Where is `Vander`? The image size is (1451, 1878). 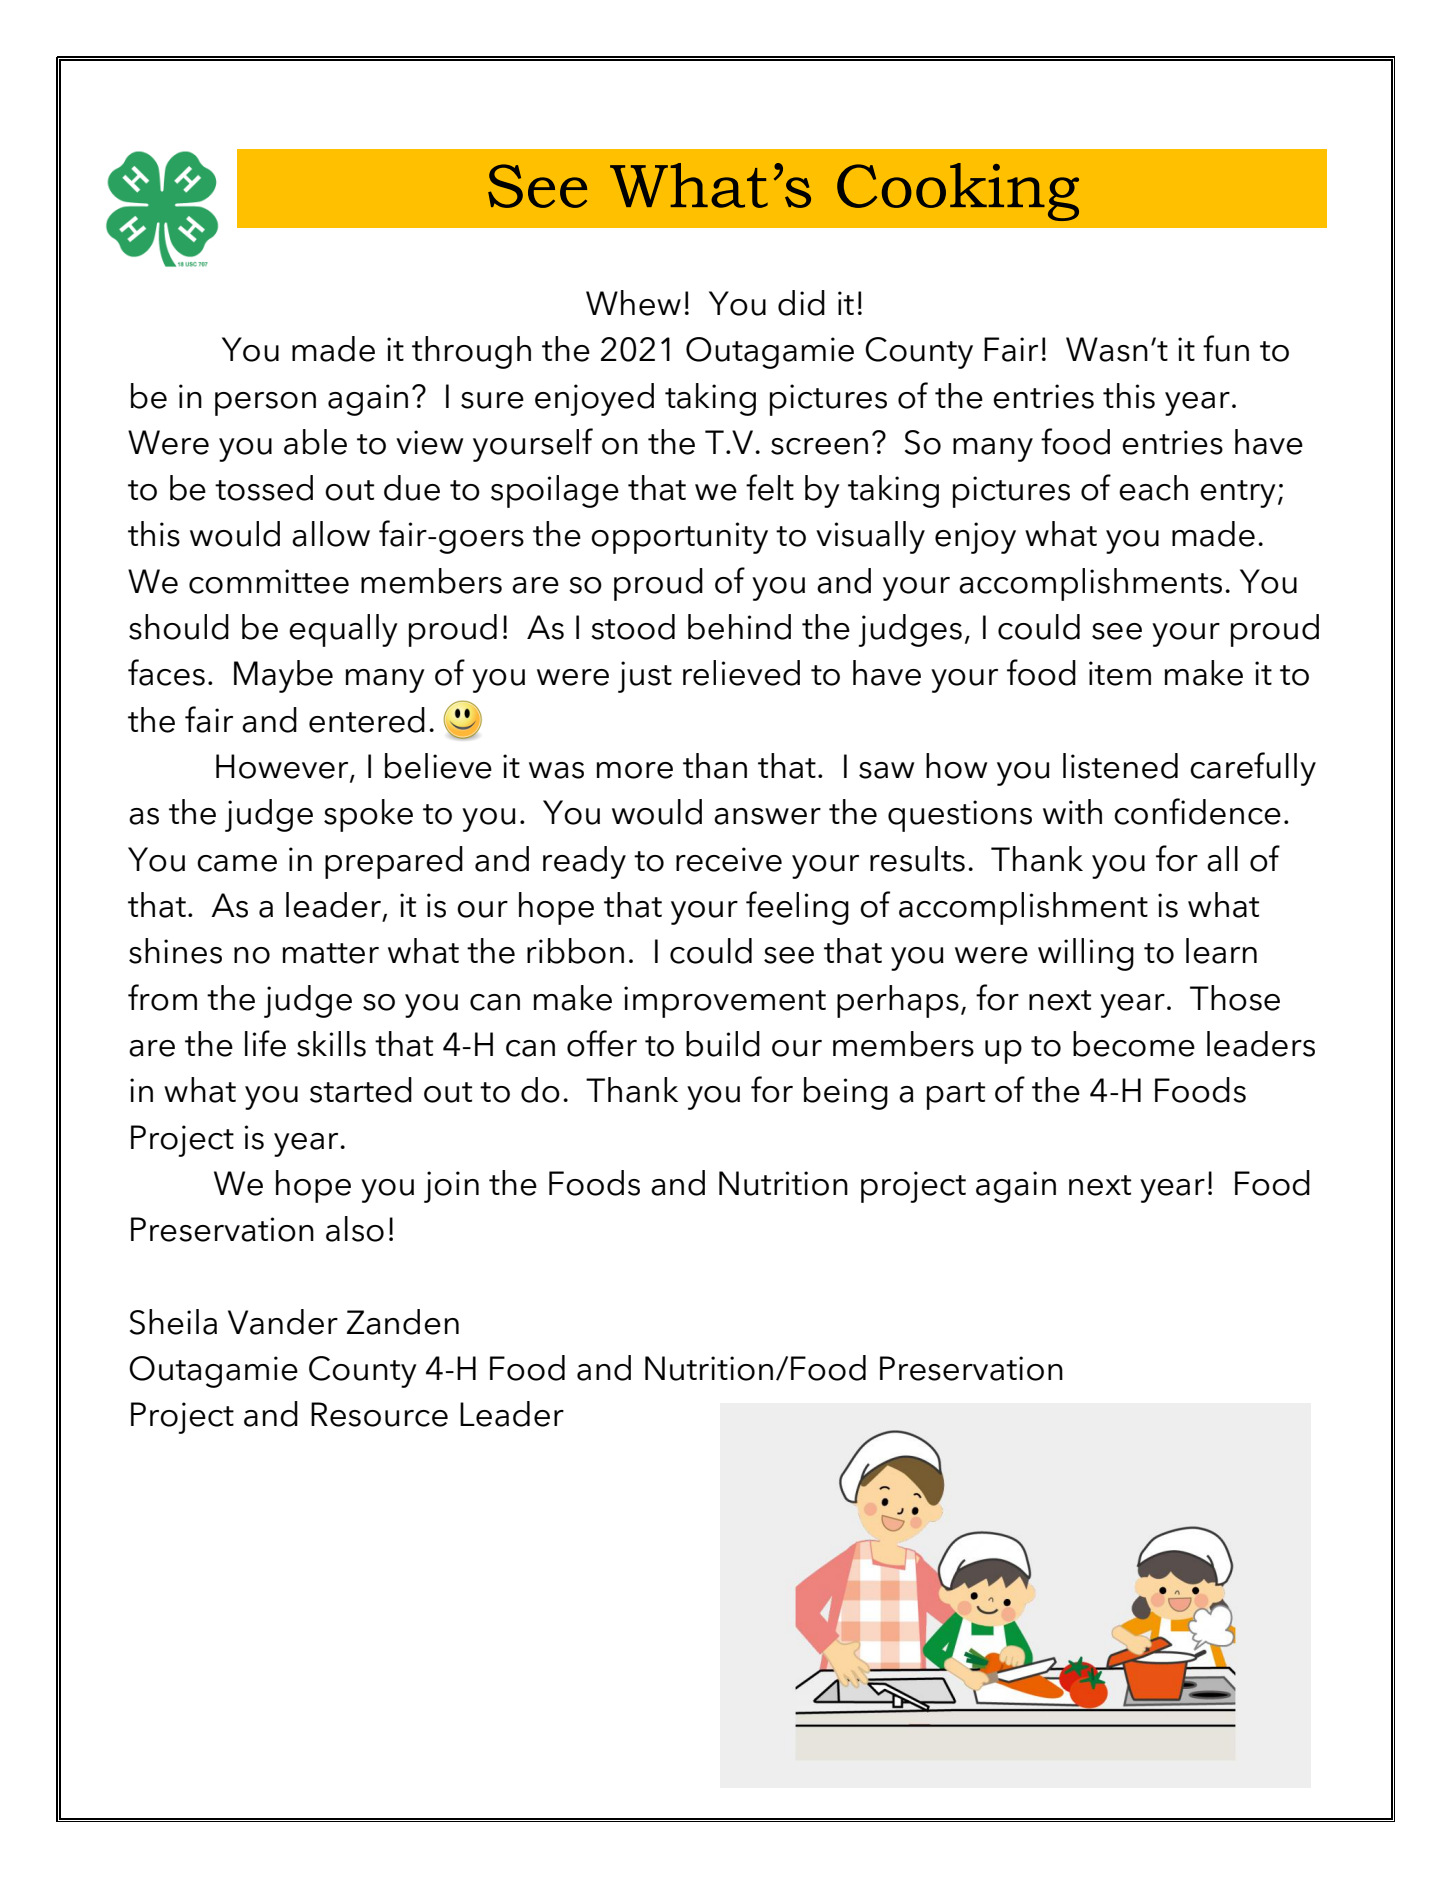 Vander is located at coordinates (283, 1322).
